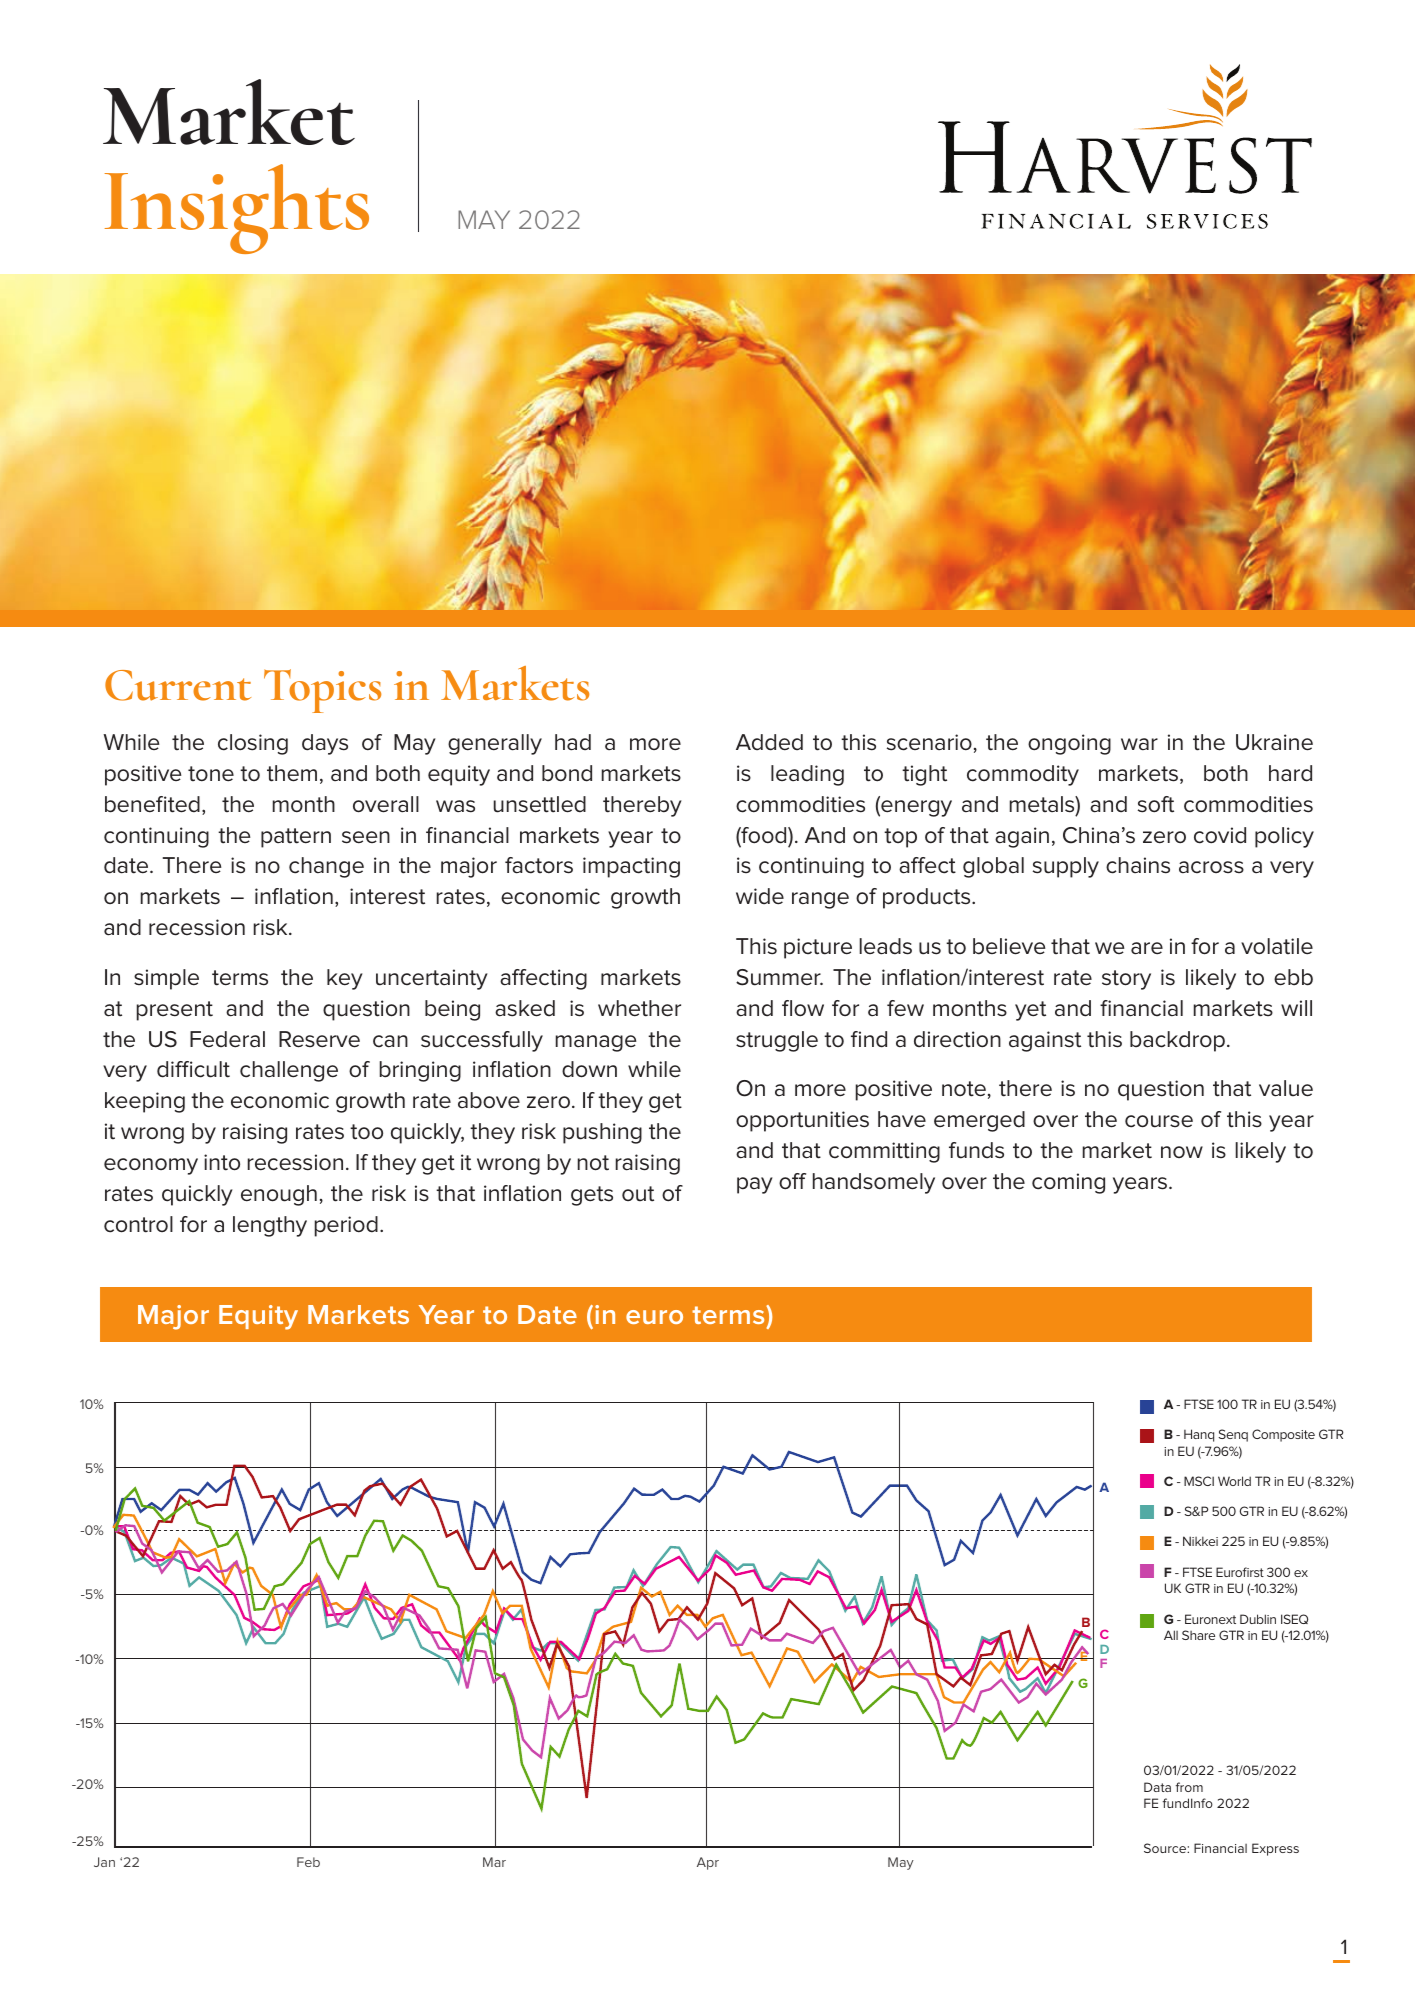  What do you see at coordinates (178, 685) in the screenshot?
I see `Current` at bounding box center [178, 685].
